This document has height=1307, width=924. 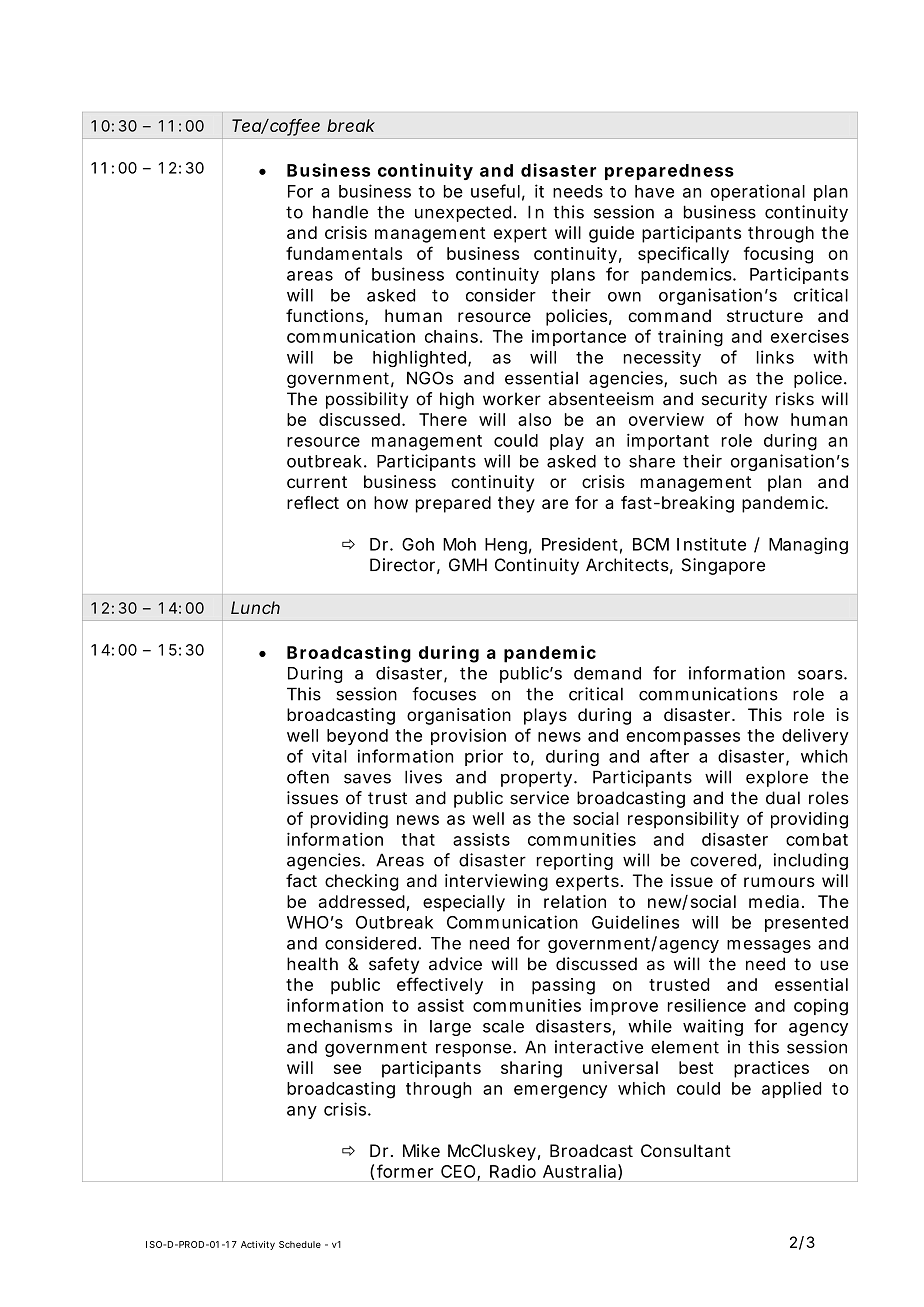 What do you see at coordinates (758, 192) in the document?
I see `operational` at bounding box center [758, 192].
